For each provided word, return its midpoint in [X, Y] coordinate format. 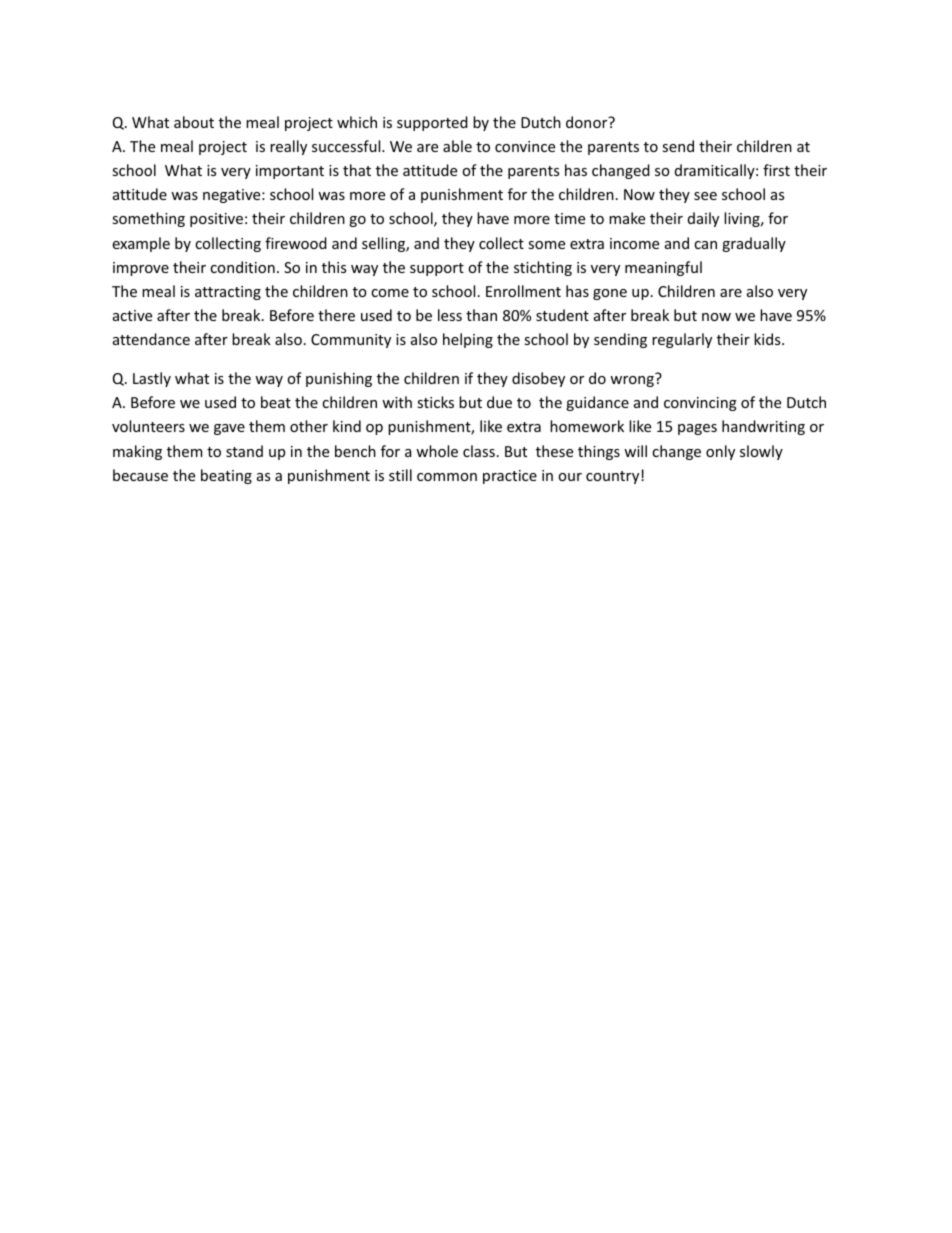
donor [588, 122]
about [194, 122]
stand [244, 451]
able [457, 146]
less [450, 315]
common [447, 477]
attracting [228, 293]
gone [610, 294]
